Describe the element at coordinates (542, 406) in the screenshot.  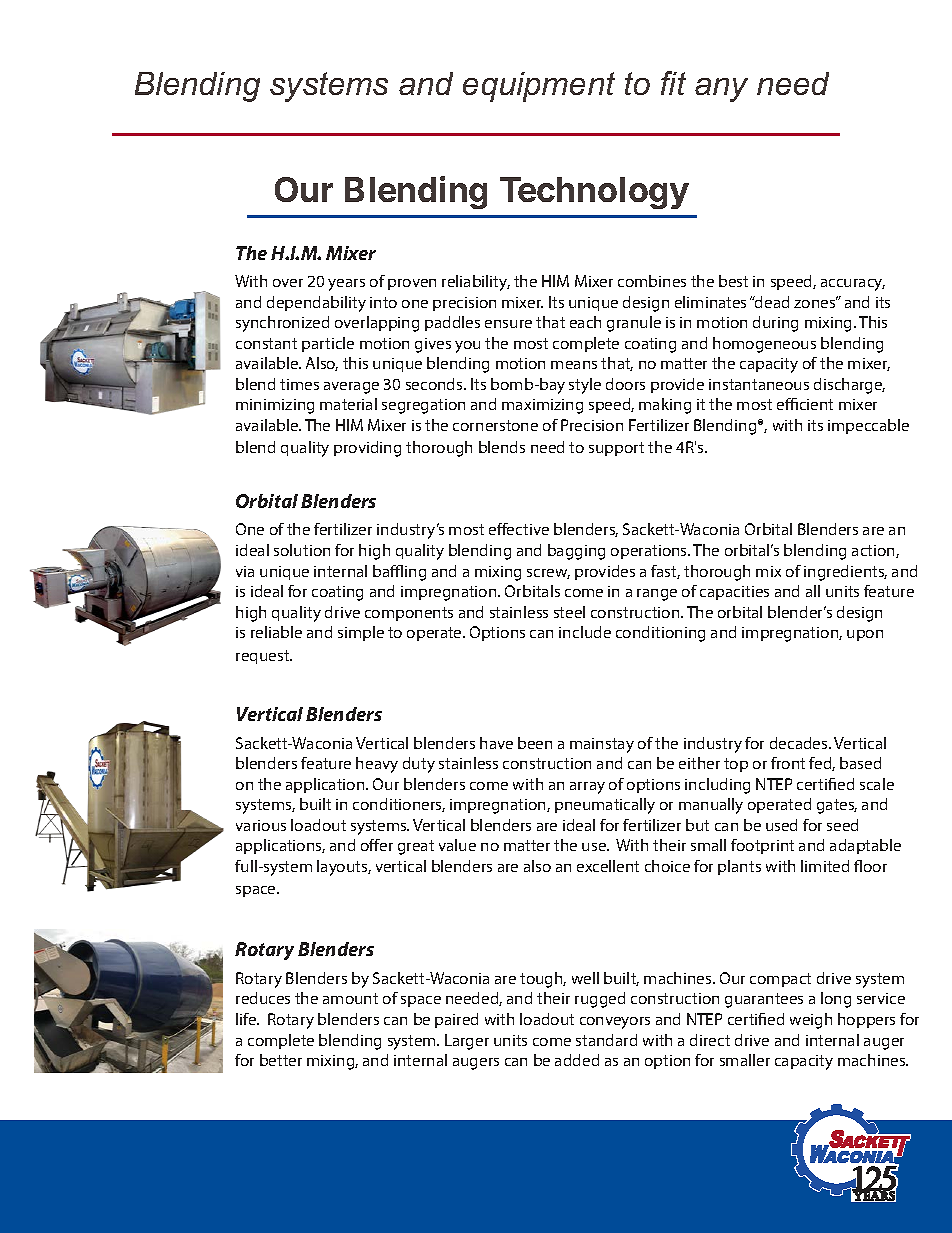
I see `maximizing` at that location.
